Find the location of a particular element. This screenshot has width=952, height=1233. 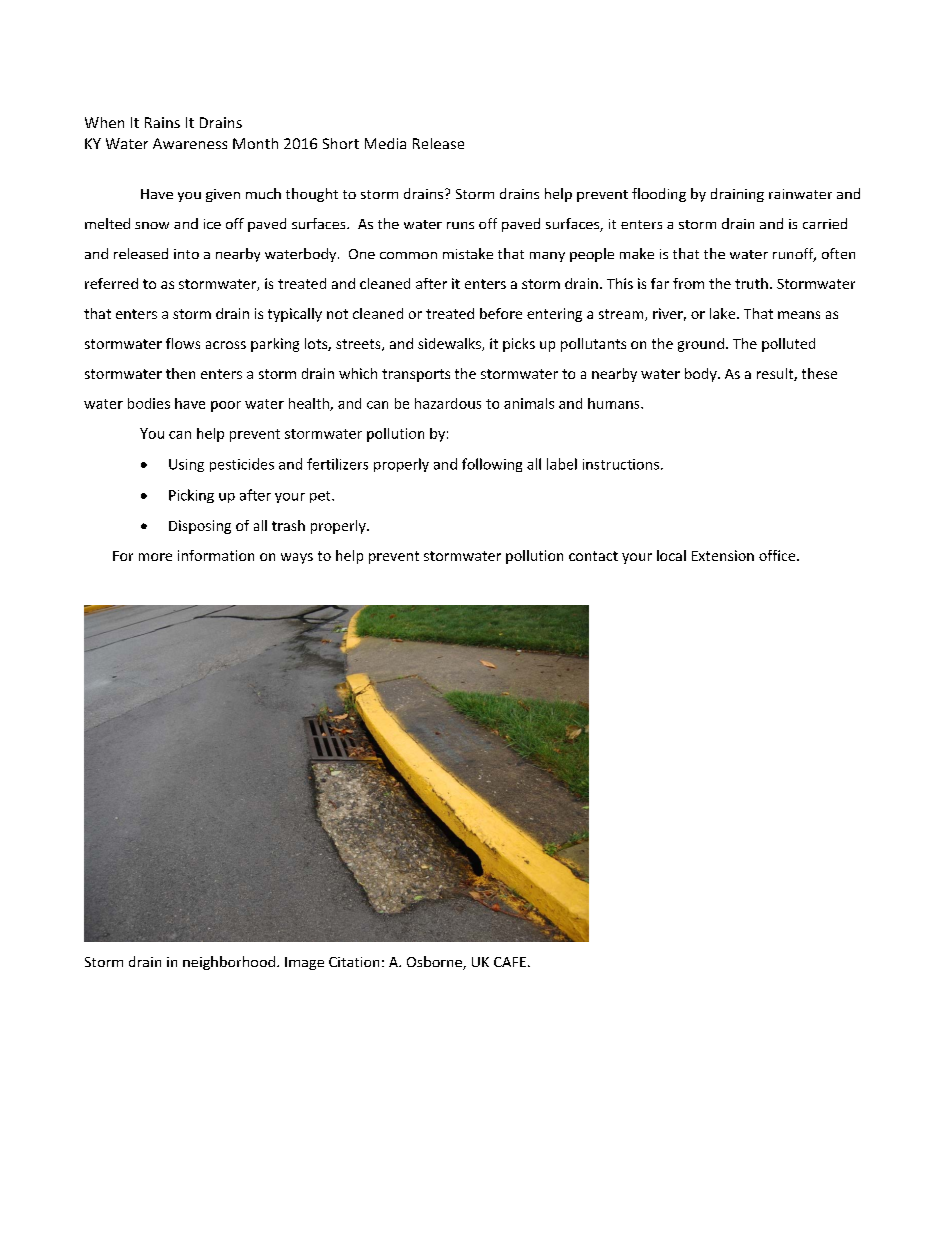

poor is located at coordinates (226, 406).
